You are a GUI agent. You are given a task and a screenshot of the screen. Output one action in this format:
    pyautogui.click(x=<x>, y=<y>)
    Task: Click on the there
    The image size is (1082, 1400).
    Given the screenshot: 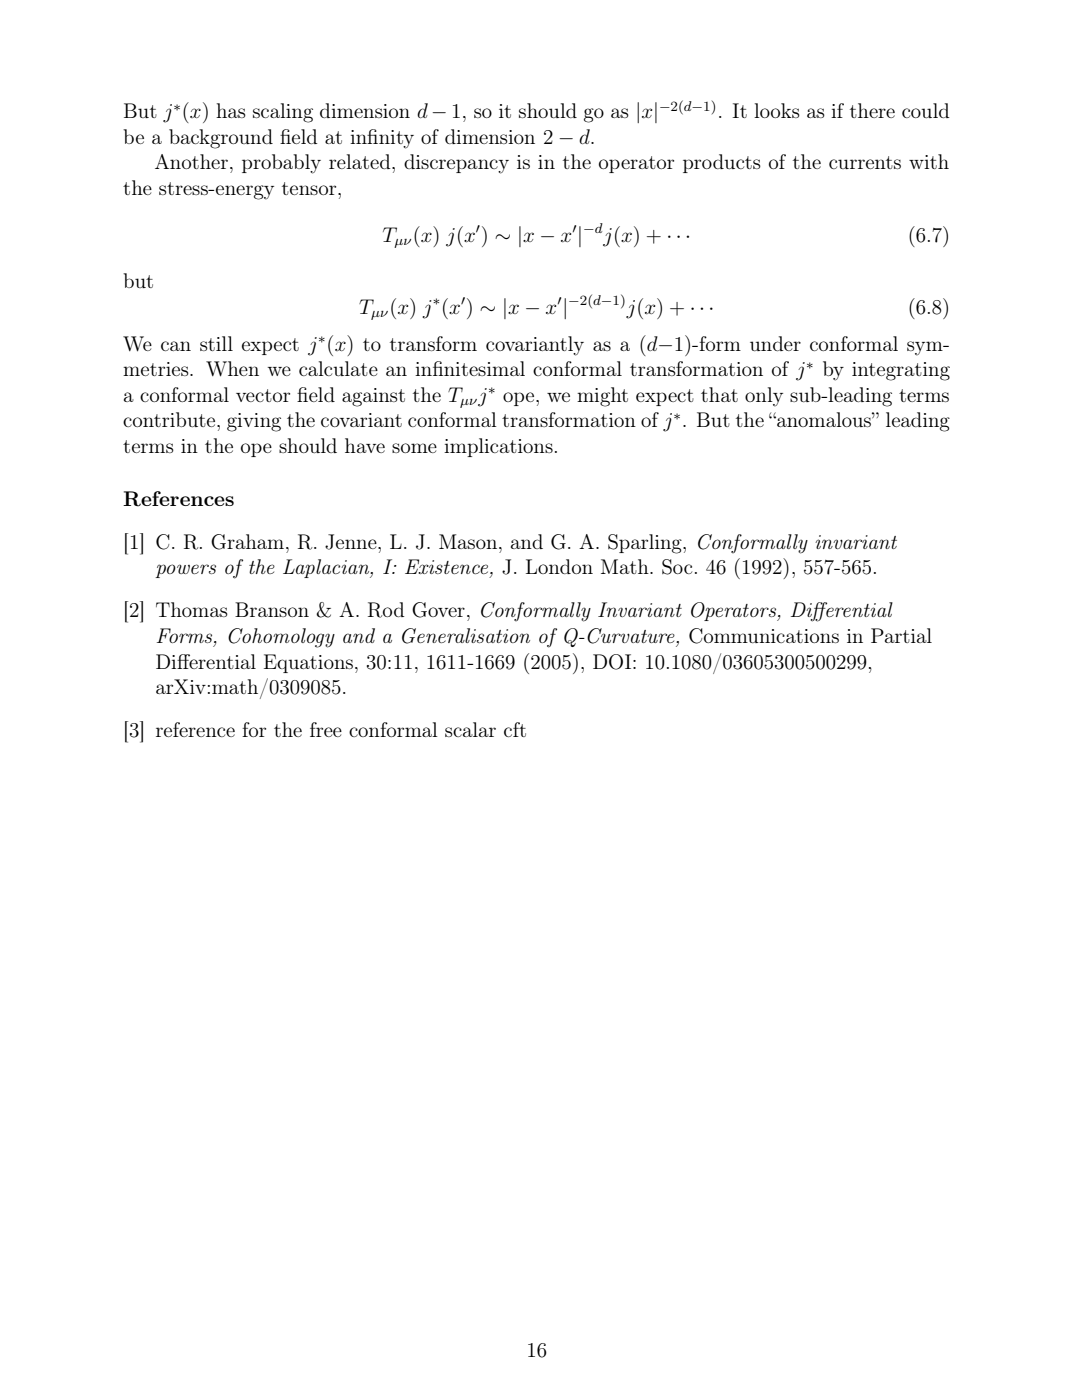 What is the action you would take?
    pyautogui.click(x=872, y=110)
